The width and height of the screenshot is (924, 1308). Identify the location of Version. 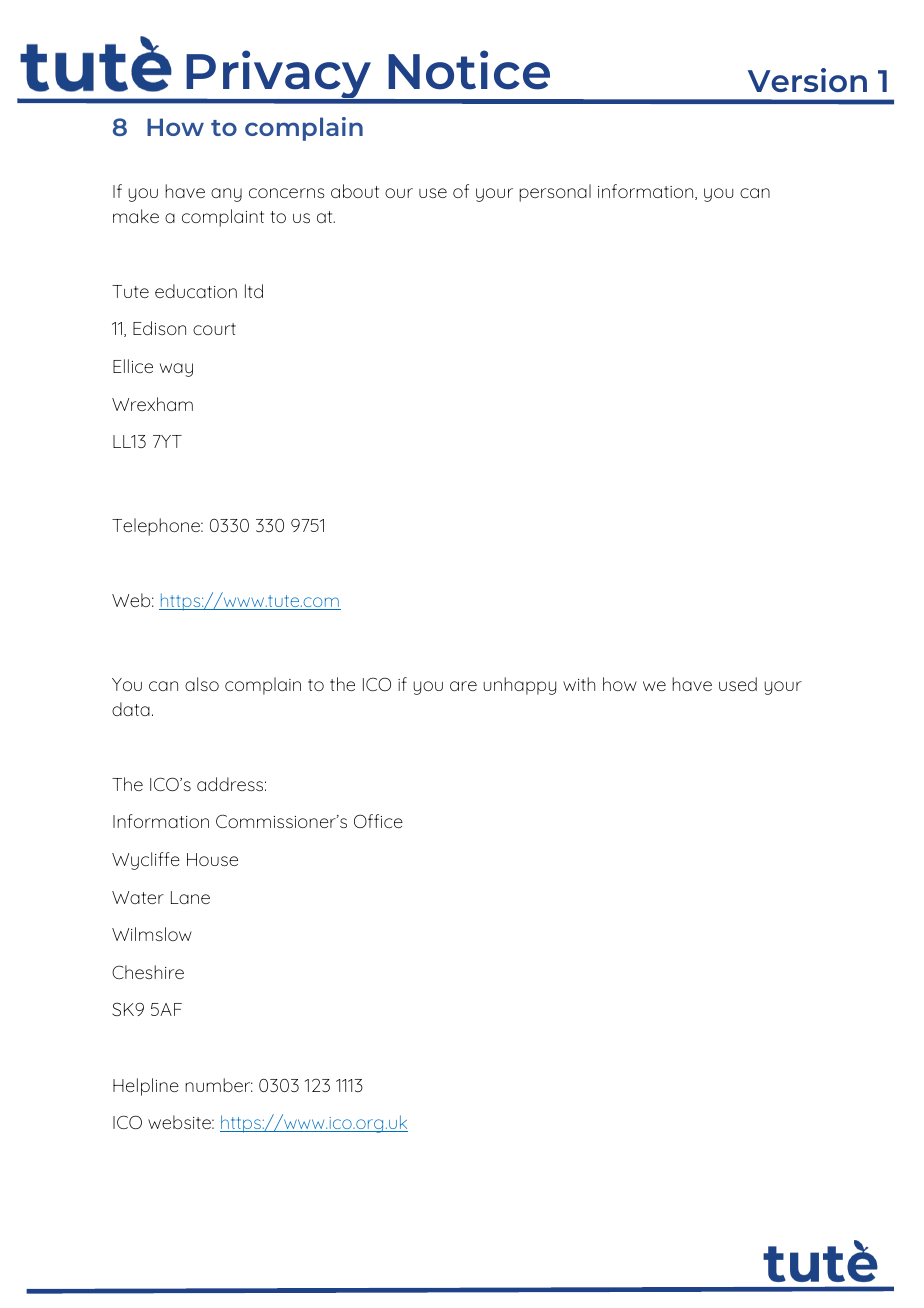
(807, 80).
